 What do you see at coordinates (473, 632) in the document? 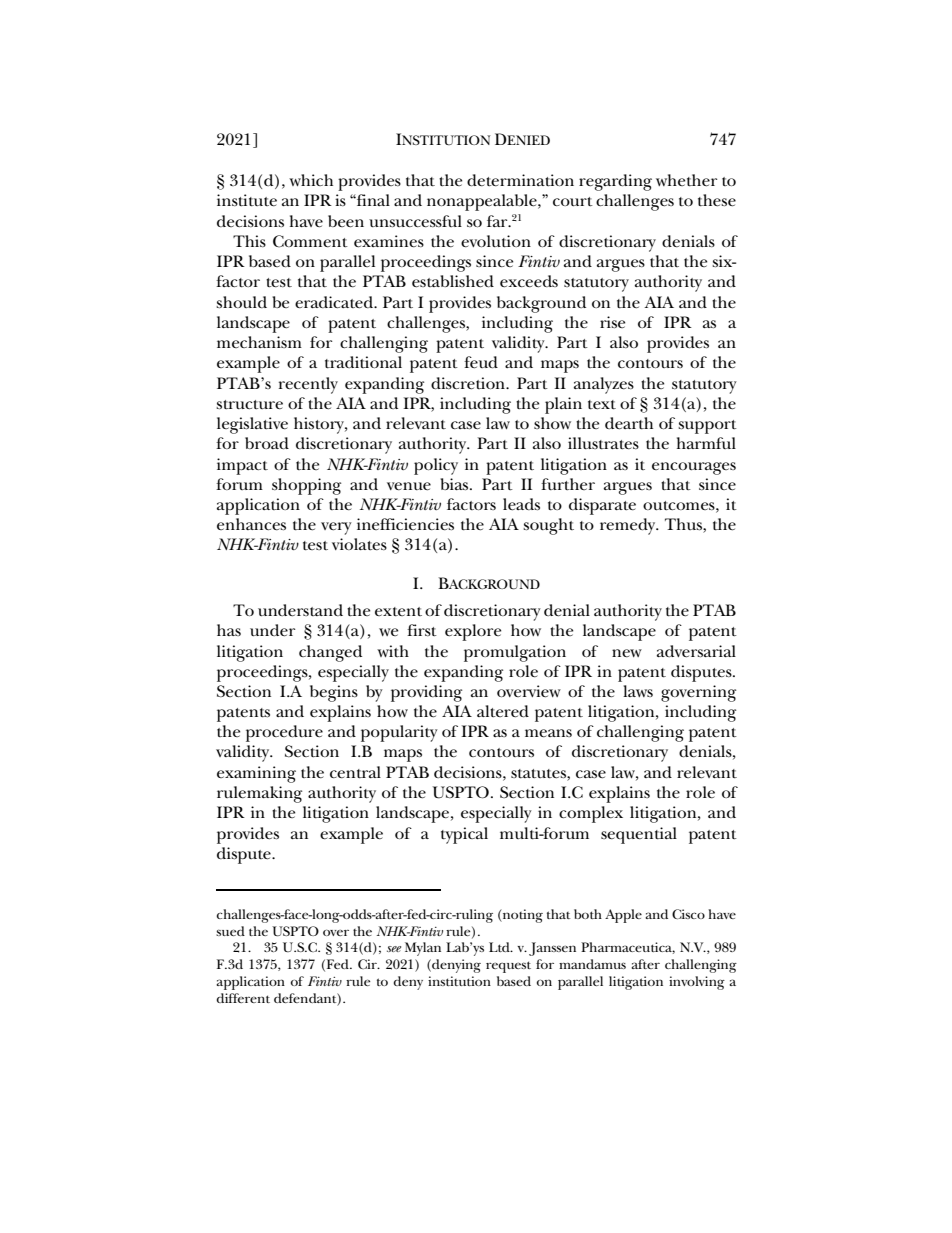
I see `explore` at bounding box center [473, 632].
